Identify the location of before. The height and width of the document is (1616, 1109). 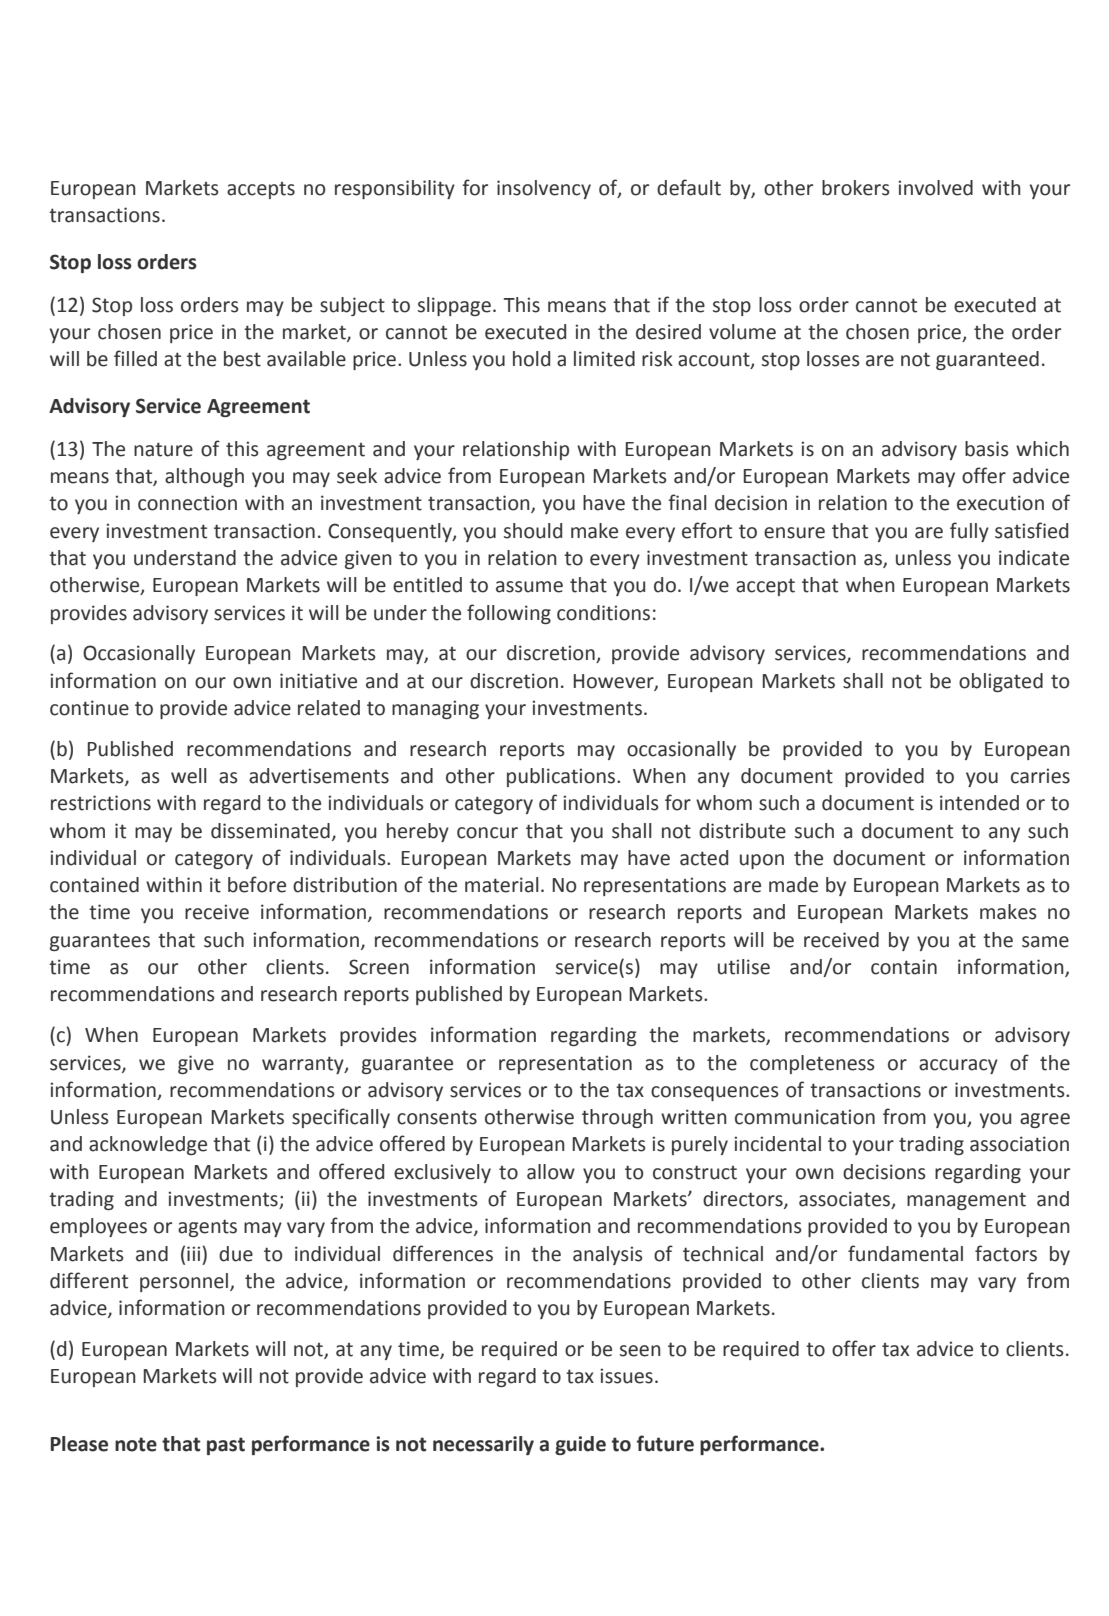
(257, 884).
